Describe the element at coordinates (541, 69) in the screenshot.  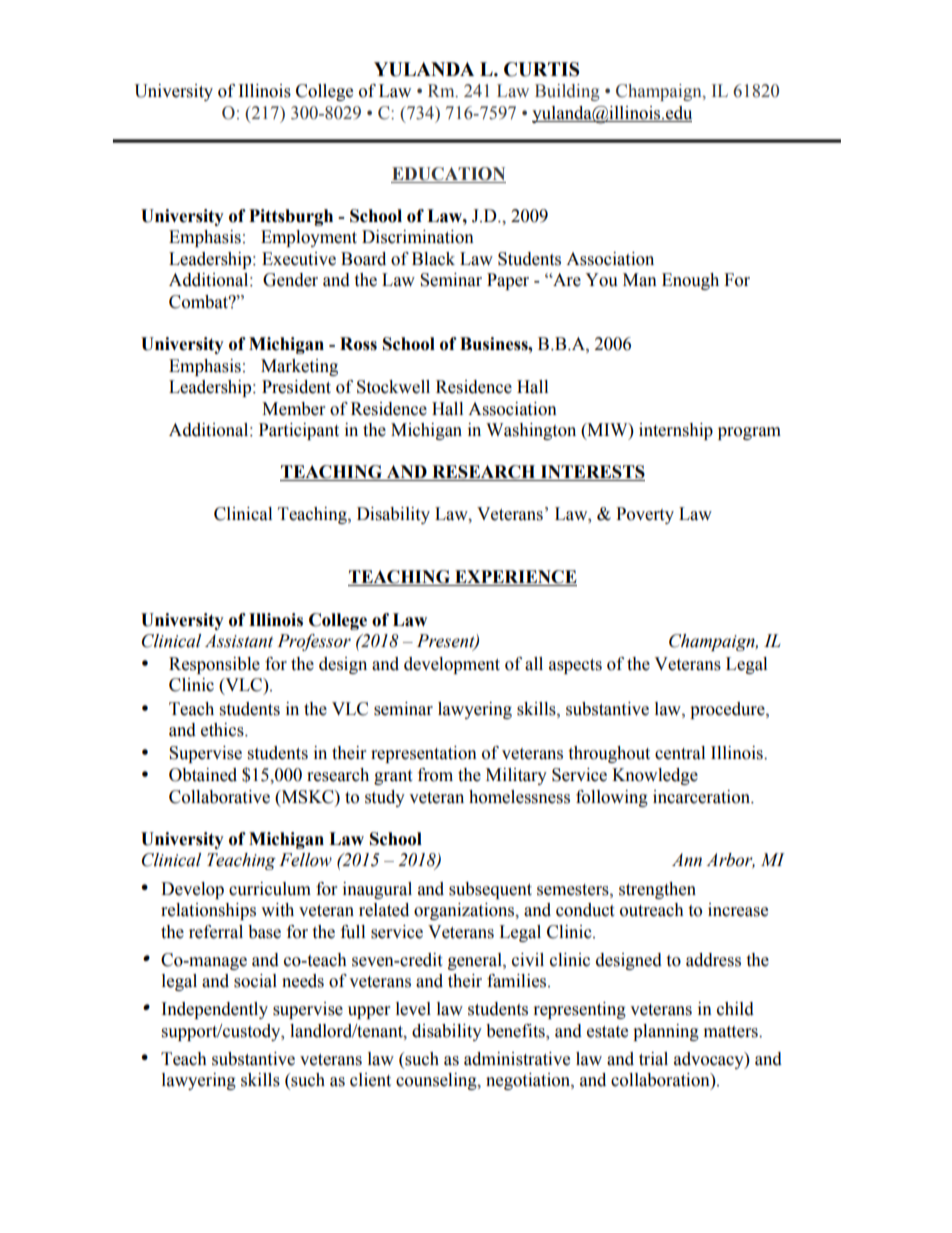
I see `CURTIS` at that location.
